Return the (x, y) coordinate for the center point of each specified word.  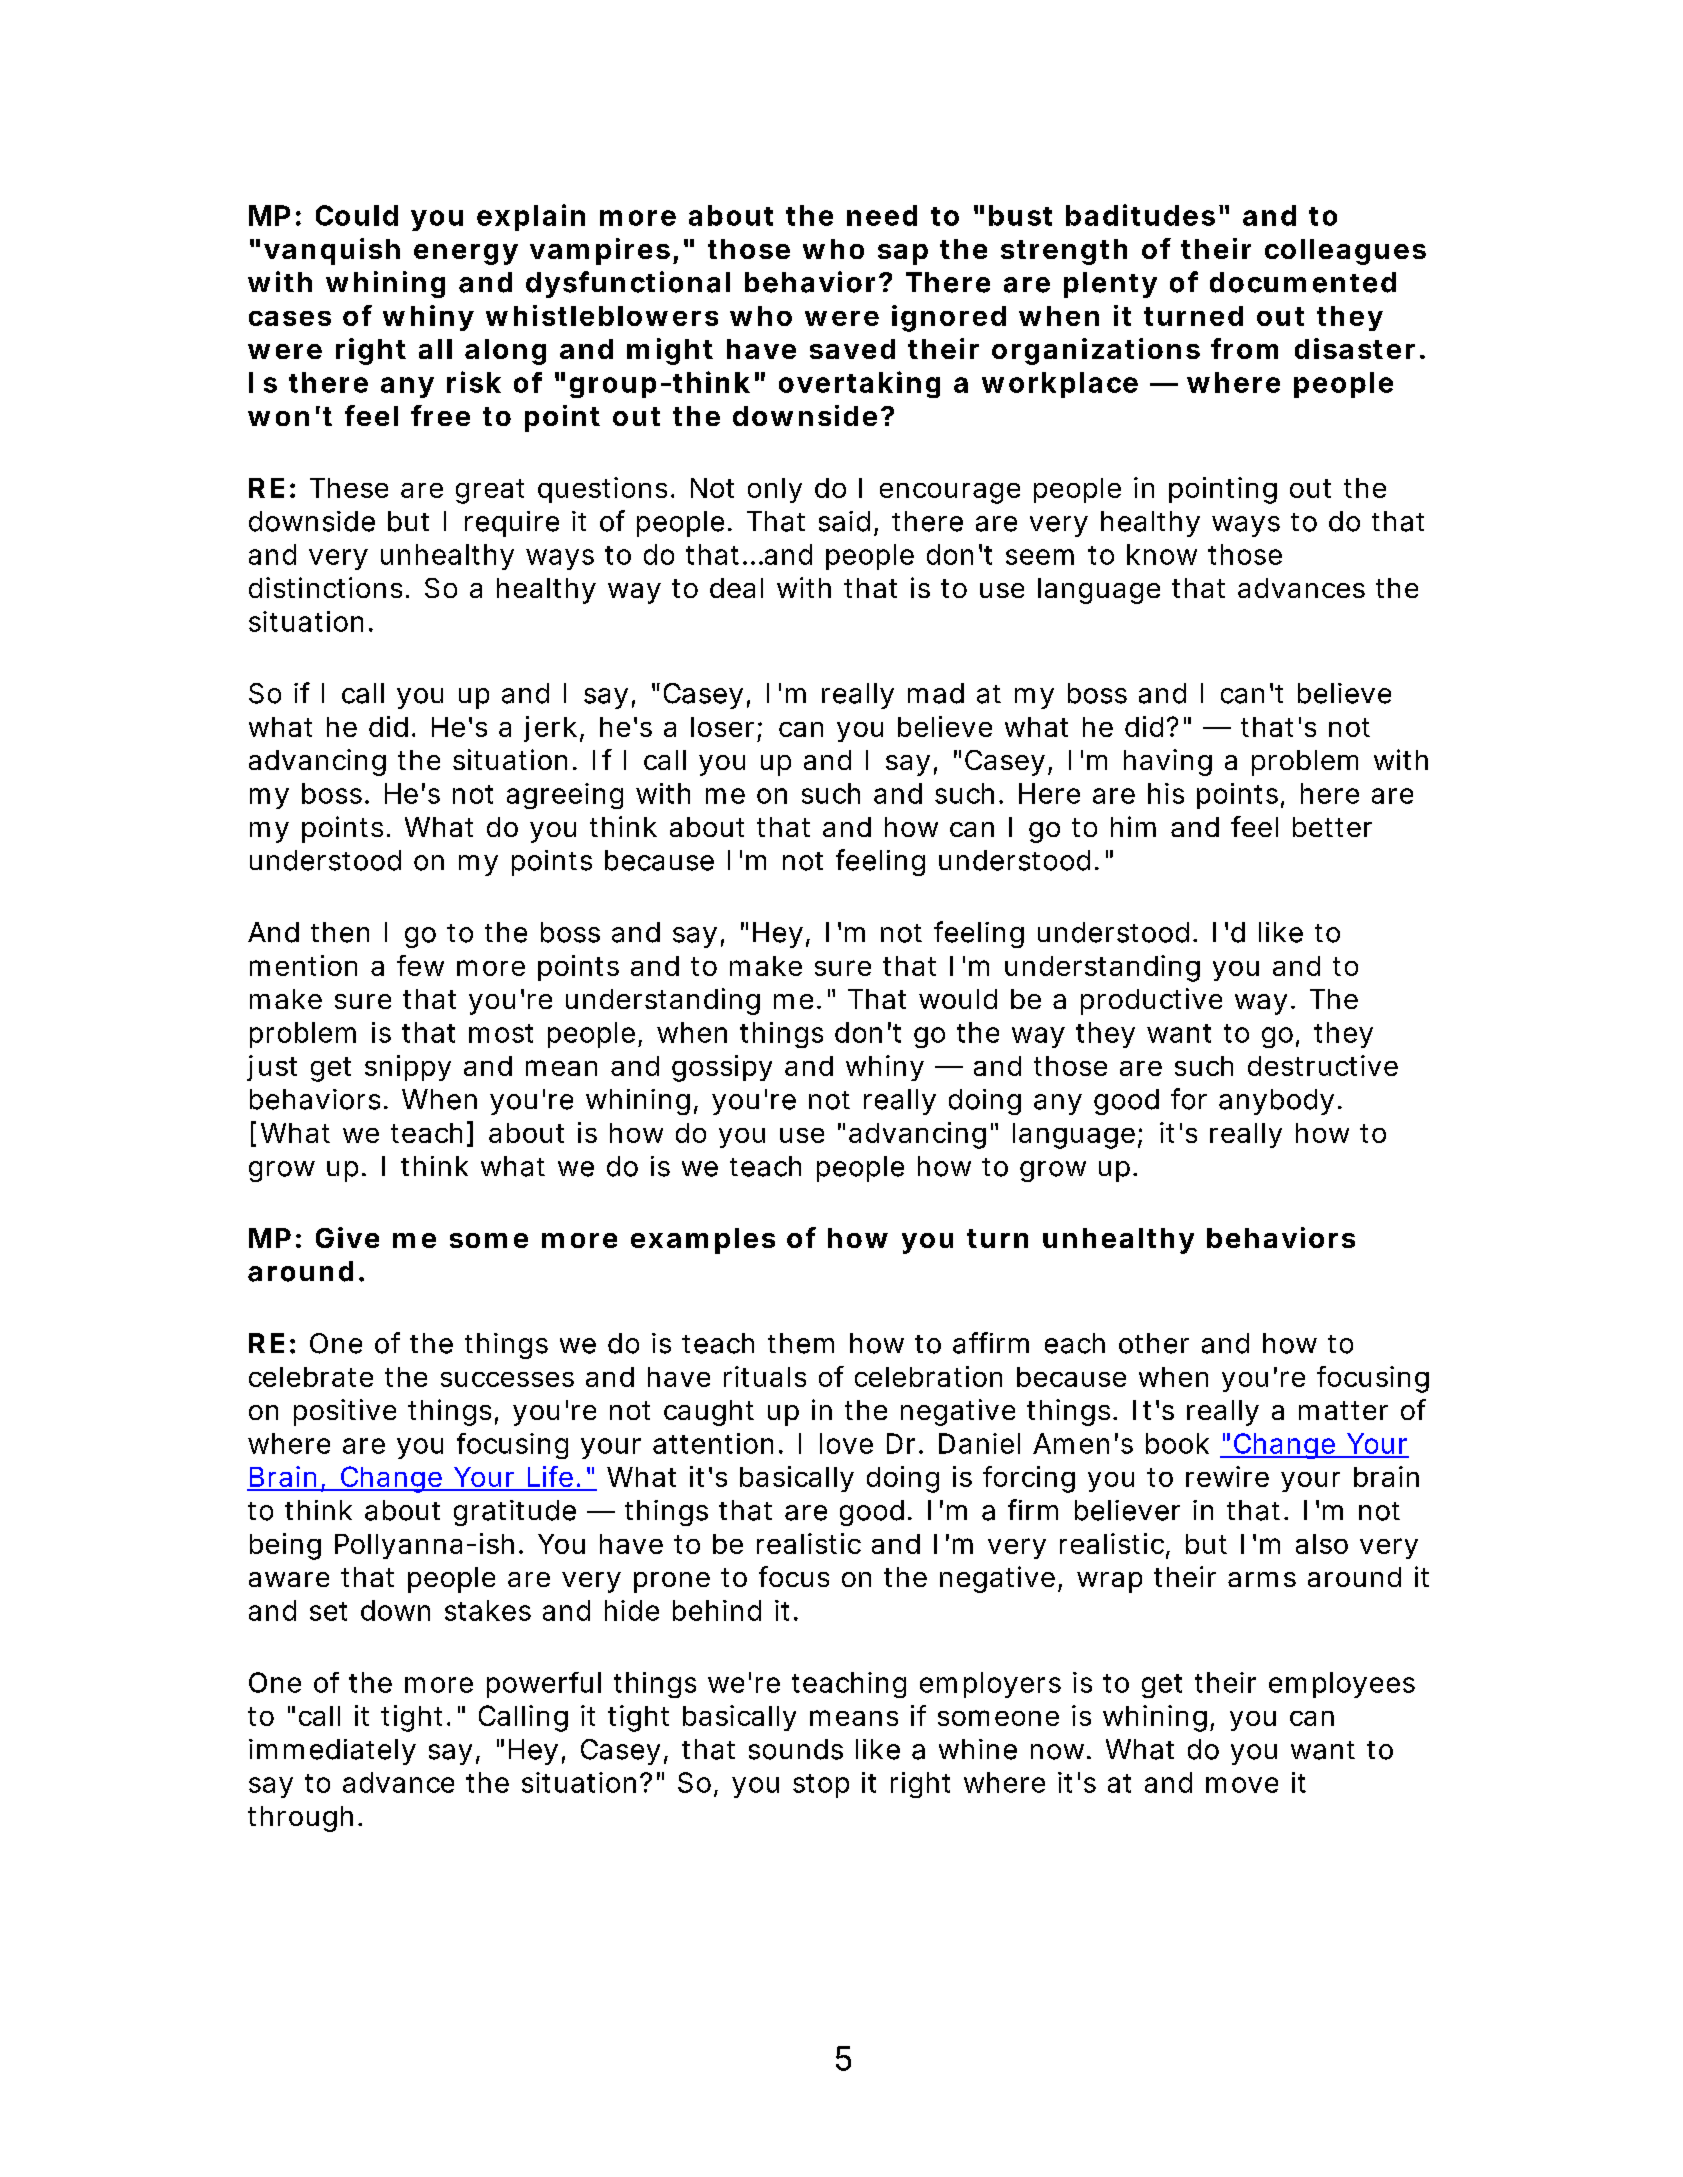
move (1242, 1785)
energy (466, 254)
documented (1303, 282)
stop (821, 1786)
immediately (332, 1752)
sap (903, 254)
